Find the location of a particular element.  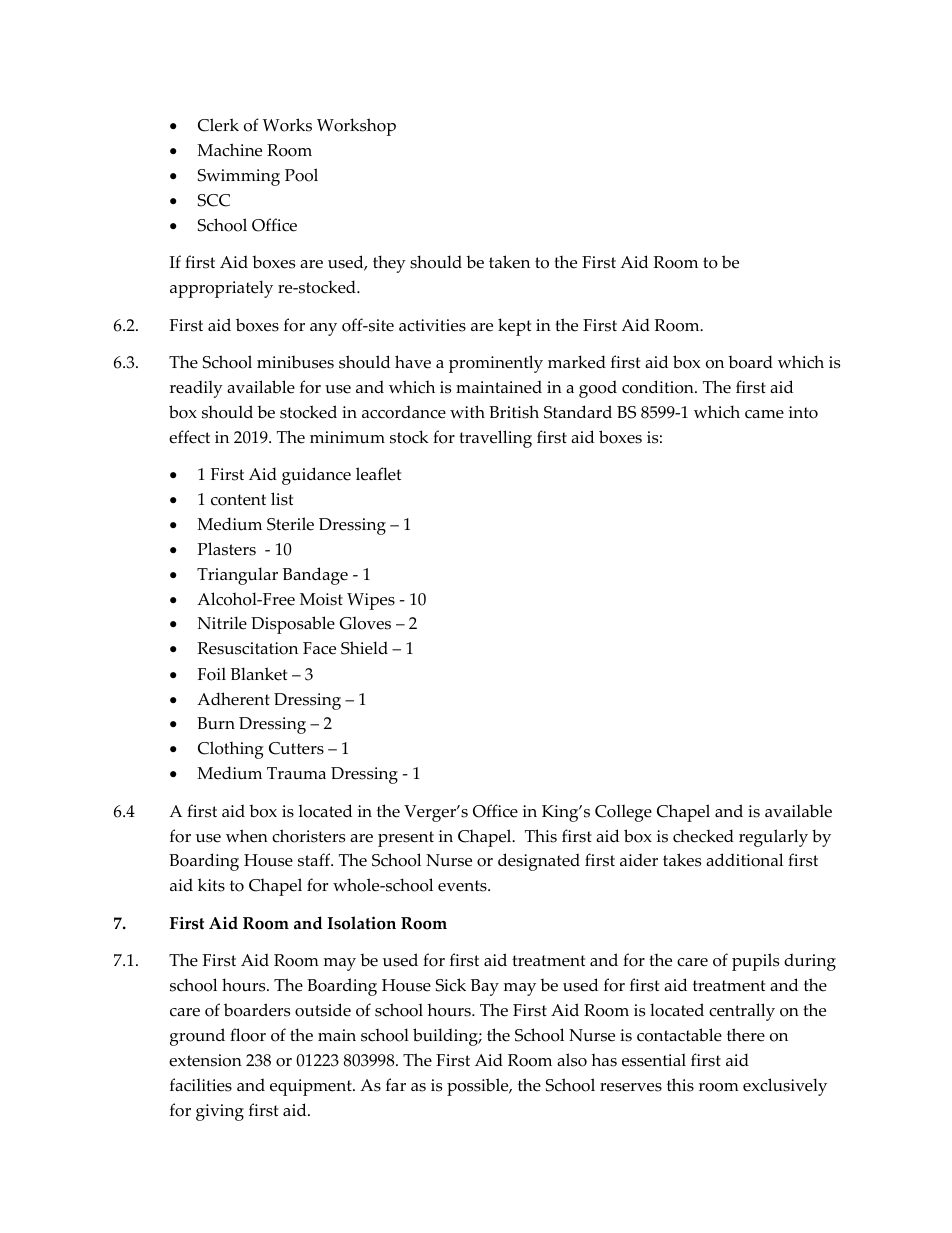

taken is located at coordinates (509, 262).
